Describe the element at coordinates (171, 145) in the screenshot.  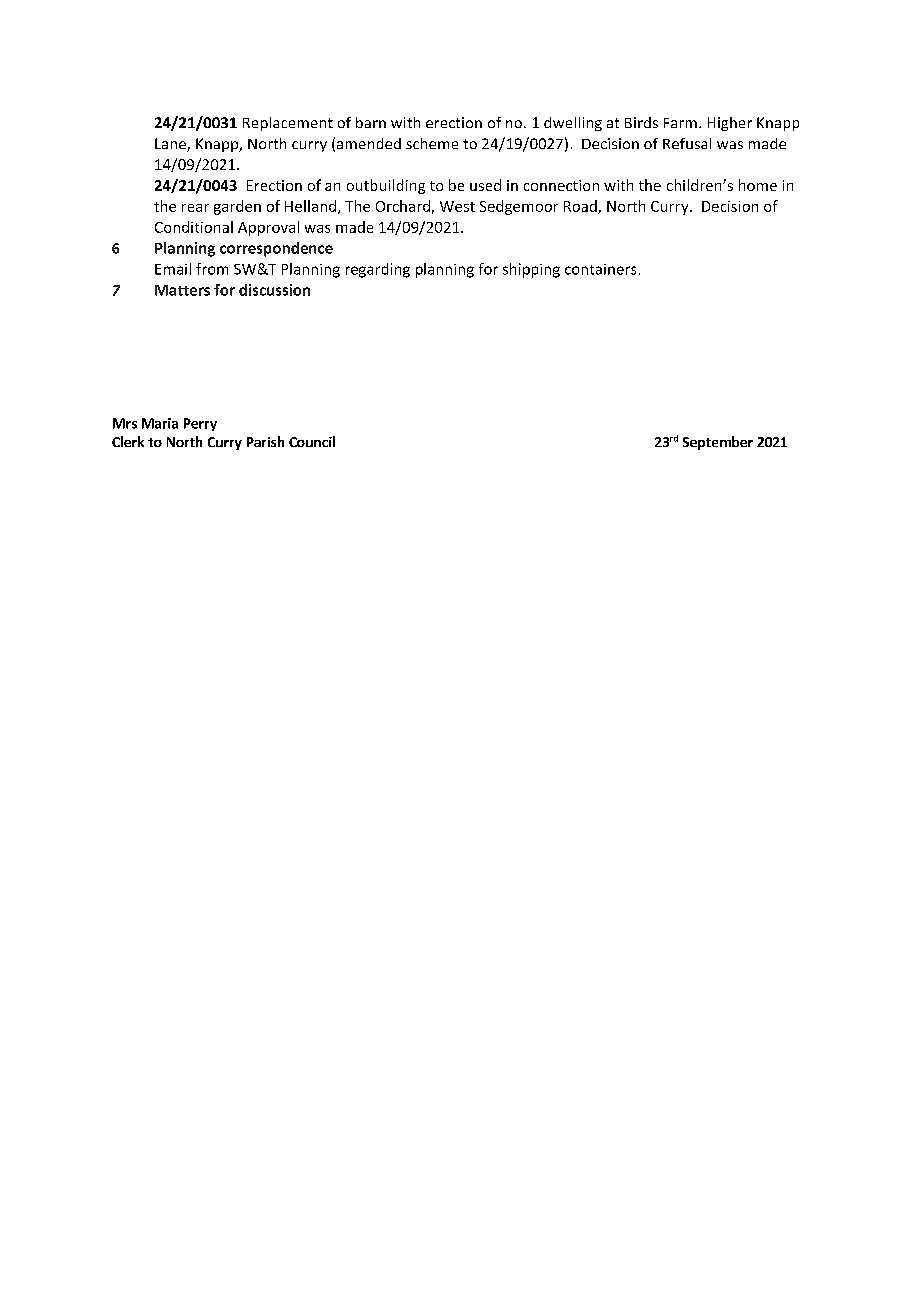
I see `Lane` at that location.
